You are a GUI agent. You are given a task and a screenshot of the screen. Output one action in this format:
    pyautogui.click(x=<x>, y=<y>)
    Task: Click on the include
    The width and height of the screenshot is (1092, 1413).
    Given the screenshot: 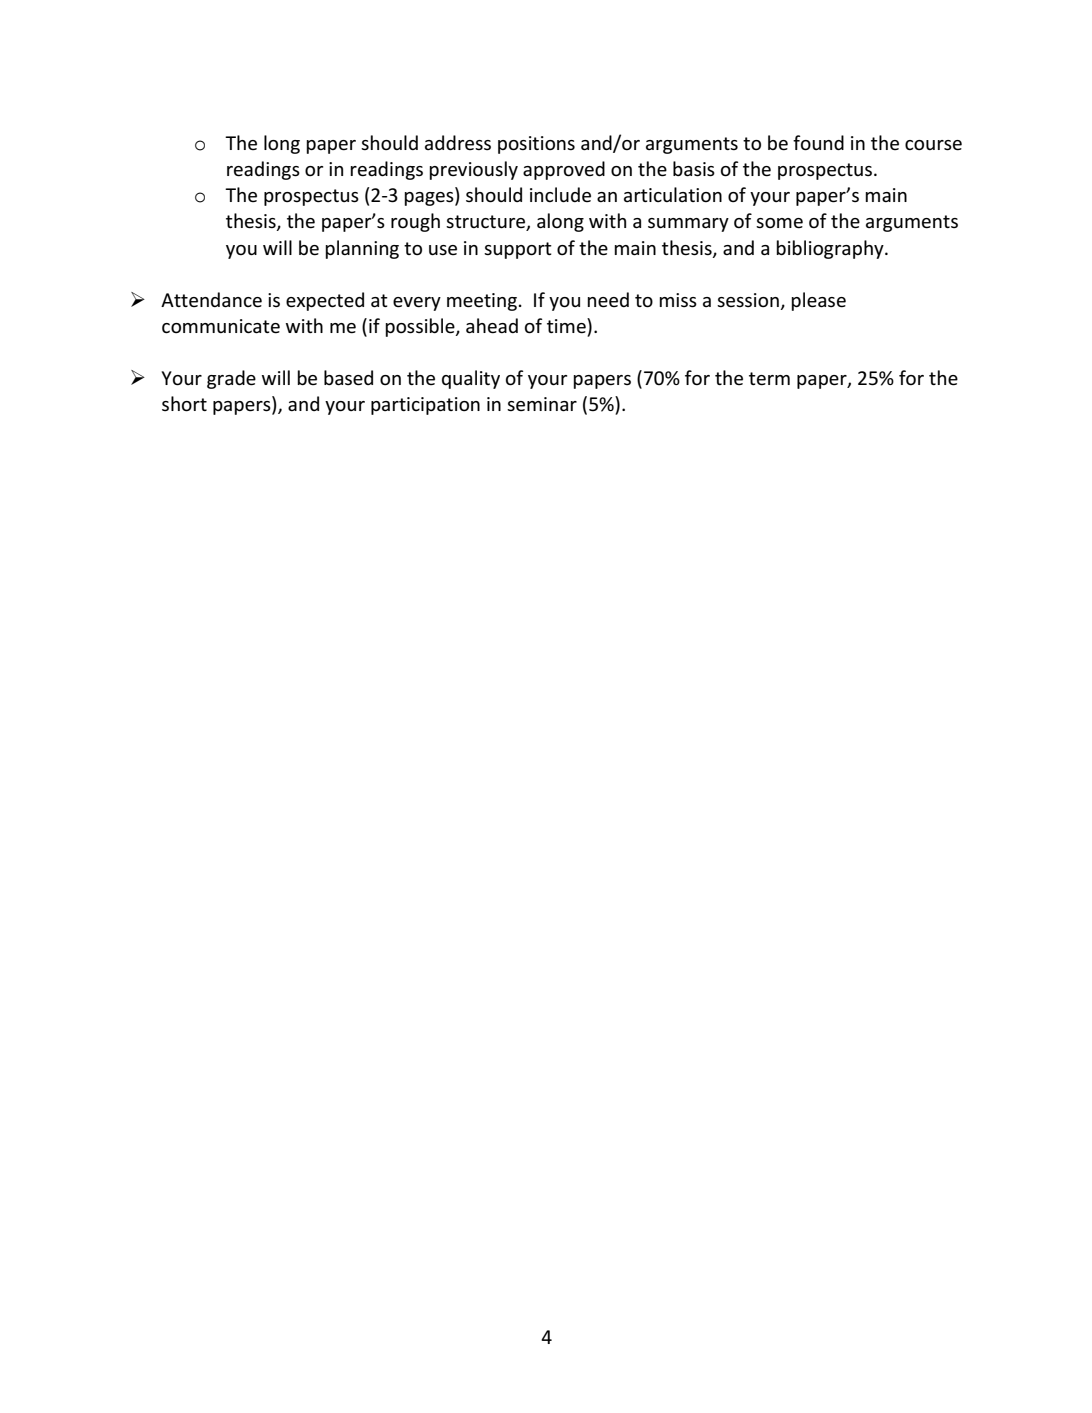 What is the action you would take?
    pyautogui.click(x=560, y=195)
